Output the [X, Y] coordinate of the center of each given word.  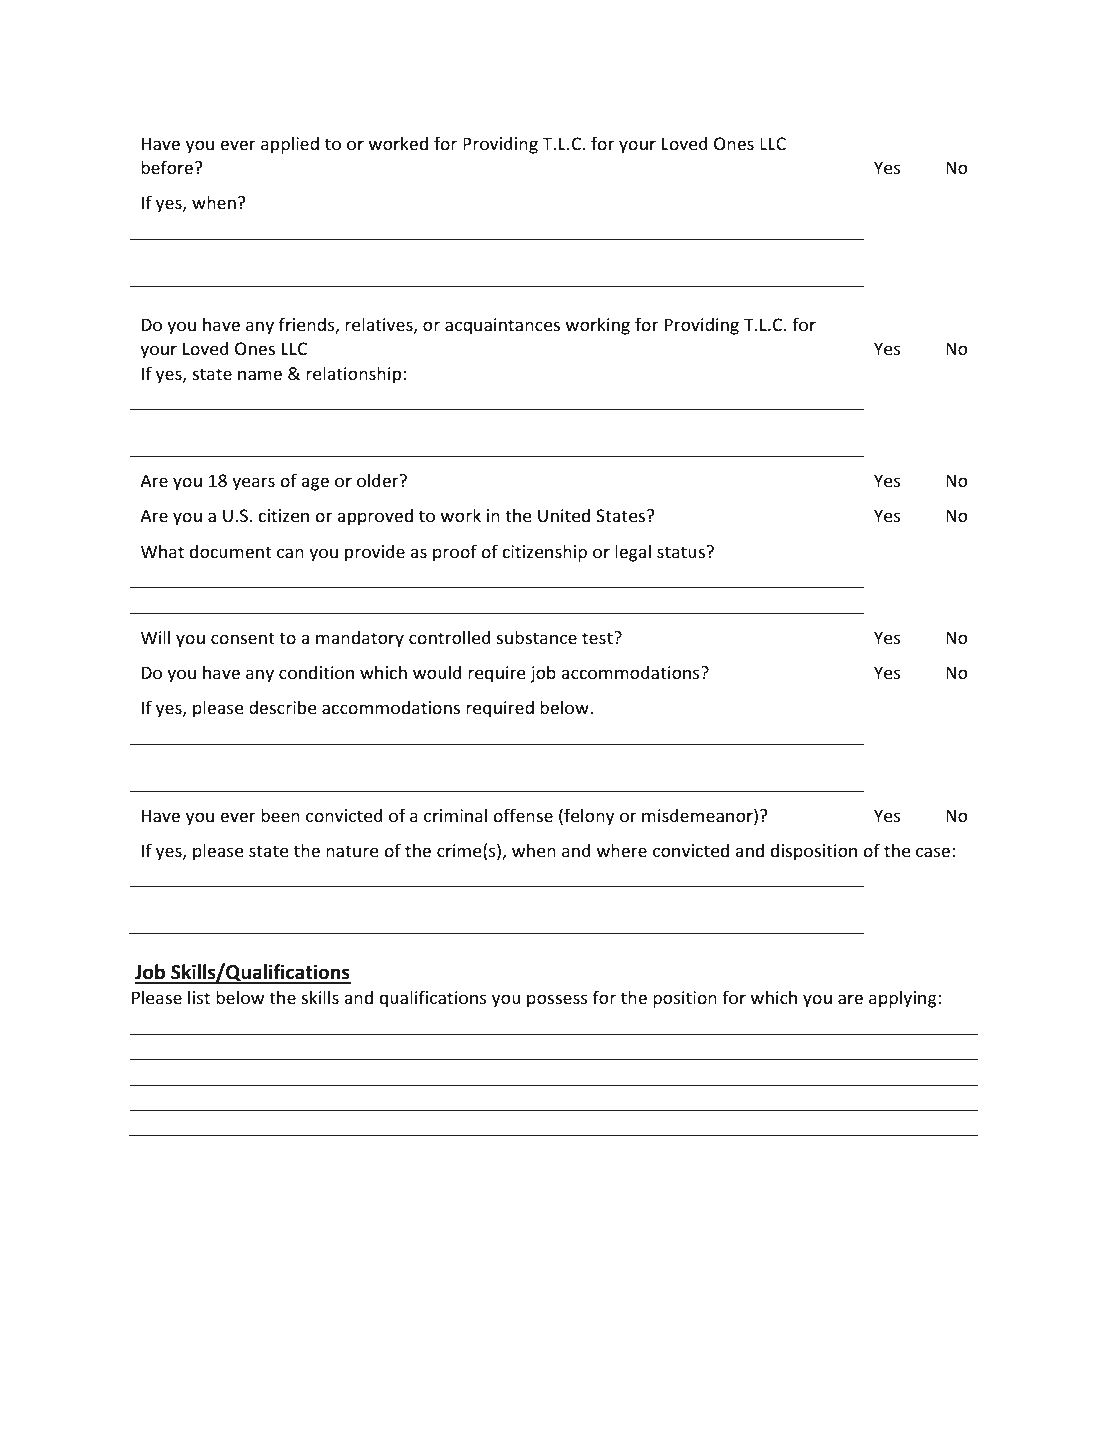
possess [557, 1001]
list [199, 997]
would [437, 672]
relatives [380, 325]
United [564, 515]
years [253, 484]
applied [290, 145]
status [681, 552]
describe [283, 707]
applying [904, 999]
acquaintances [502, 326]
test [598, 638]
